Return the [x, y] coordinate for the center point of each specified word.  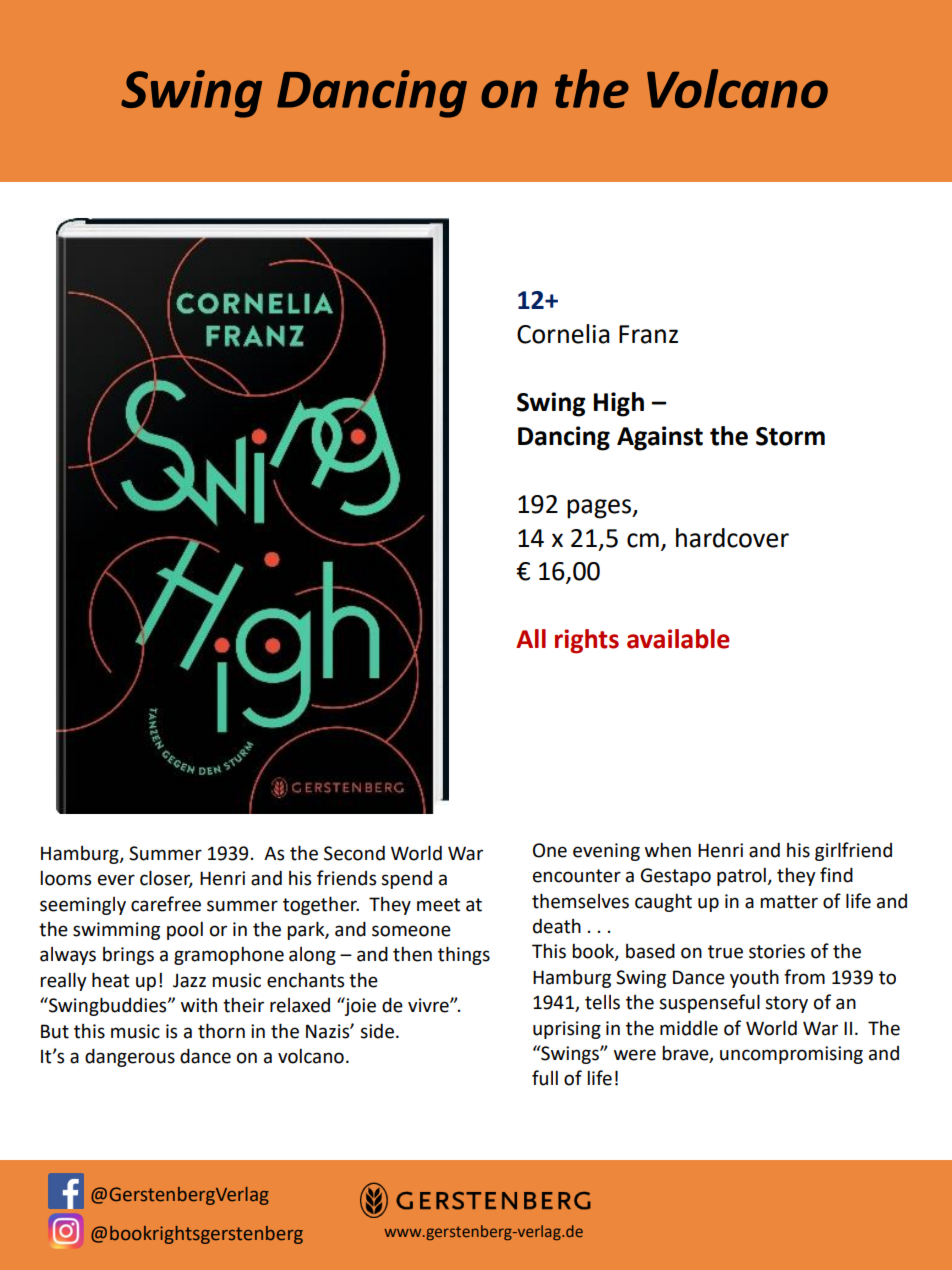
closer [166, 879]
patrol [742, 876]
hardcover [732, 538]
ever [116, 880]
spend [406, 880]
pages [600, 509]
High [619, 404]
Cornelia [563, 334]
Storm [790, 436]
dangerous [130, 1057]
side [377, 1031]
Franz [648, 334]
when [668, 850]
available [678, 639]
